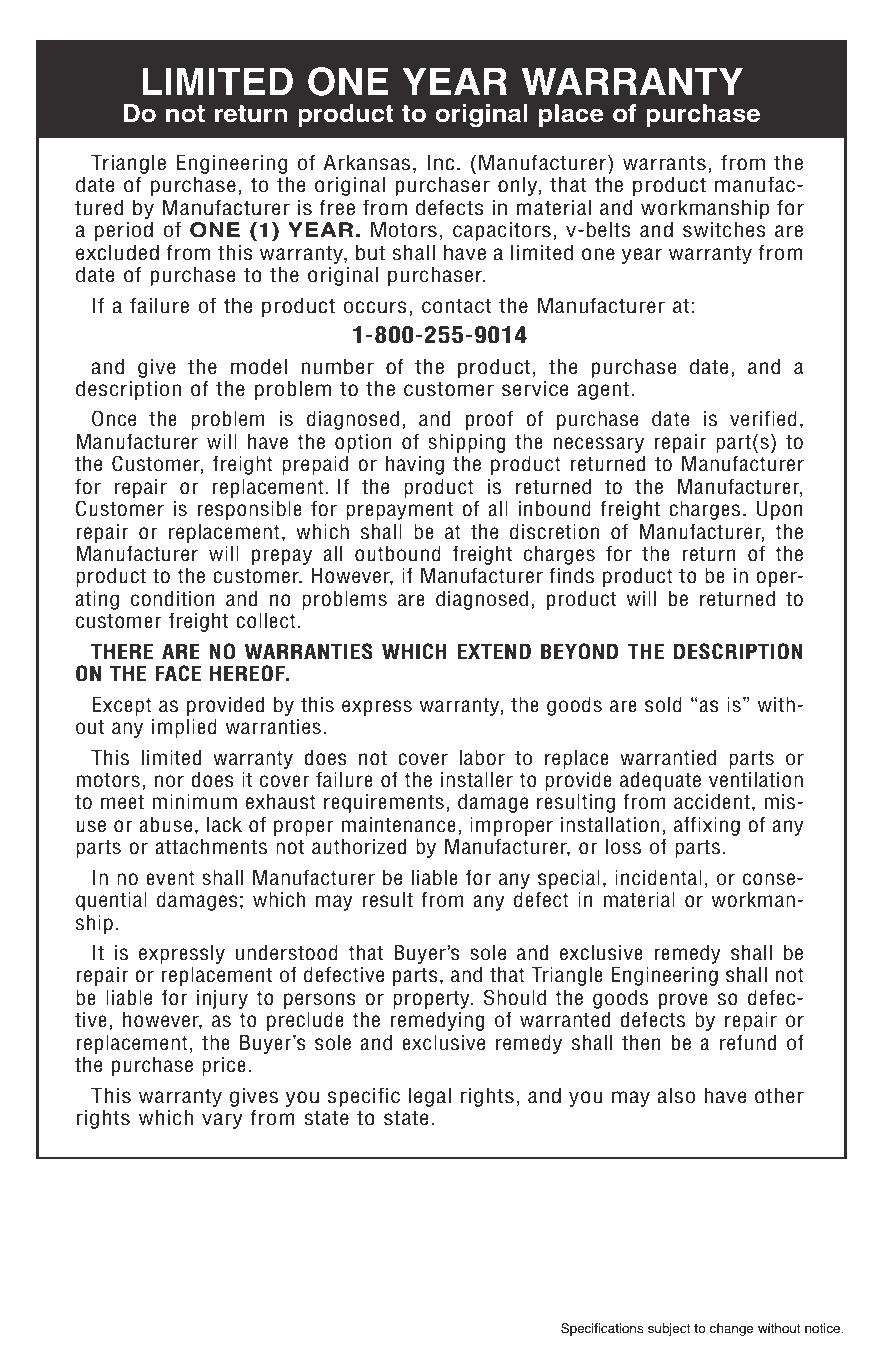  Describe the element at coordinates (430, 1097) in the document. I see `legal` at that location.
